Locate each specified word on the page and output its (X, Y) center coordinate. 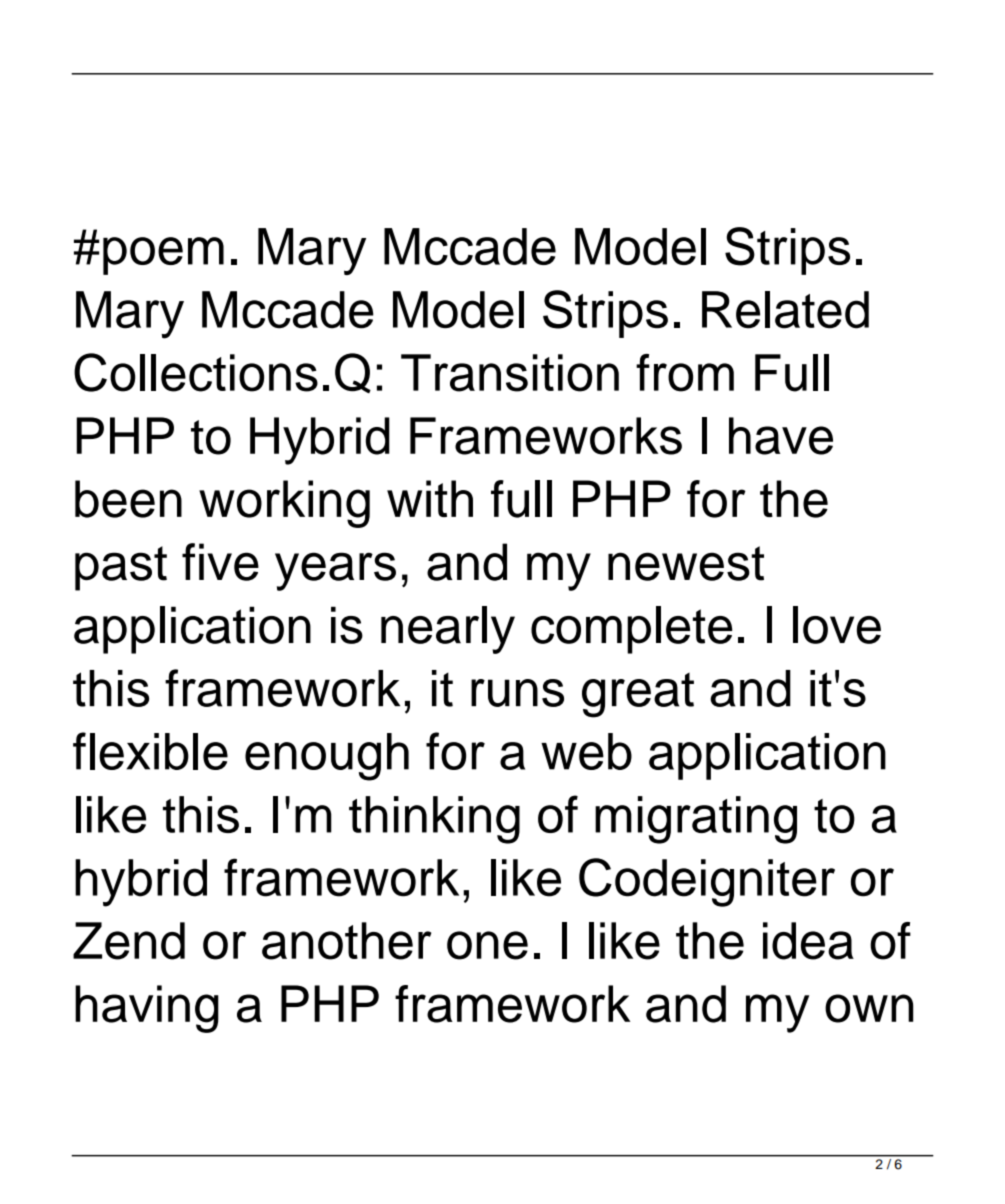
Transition (510, 373)
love (837, 625)
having (147, 1009)
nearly (448, 630)
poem (163, 256)
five (220, 562)
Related (785, 310)
